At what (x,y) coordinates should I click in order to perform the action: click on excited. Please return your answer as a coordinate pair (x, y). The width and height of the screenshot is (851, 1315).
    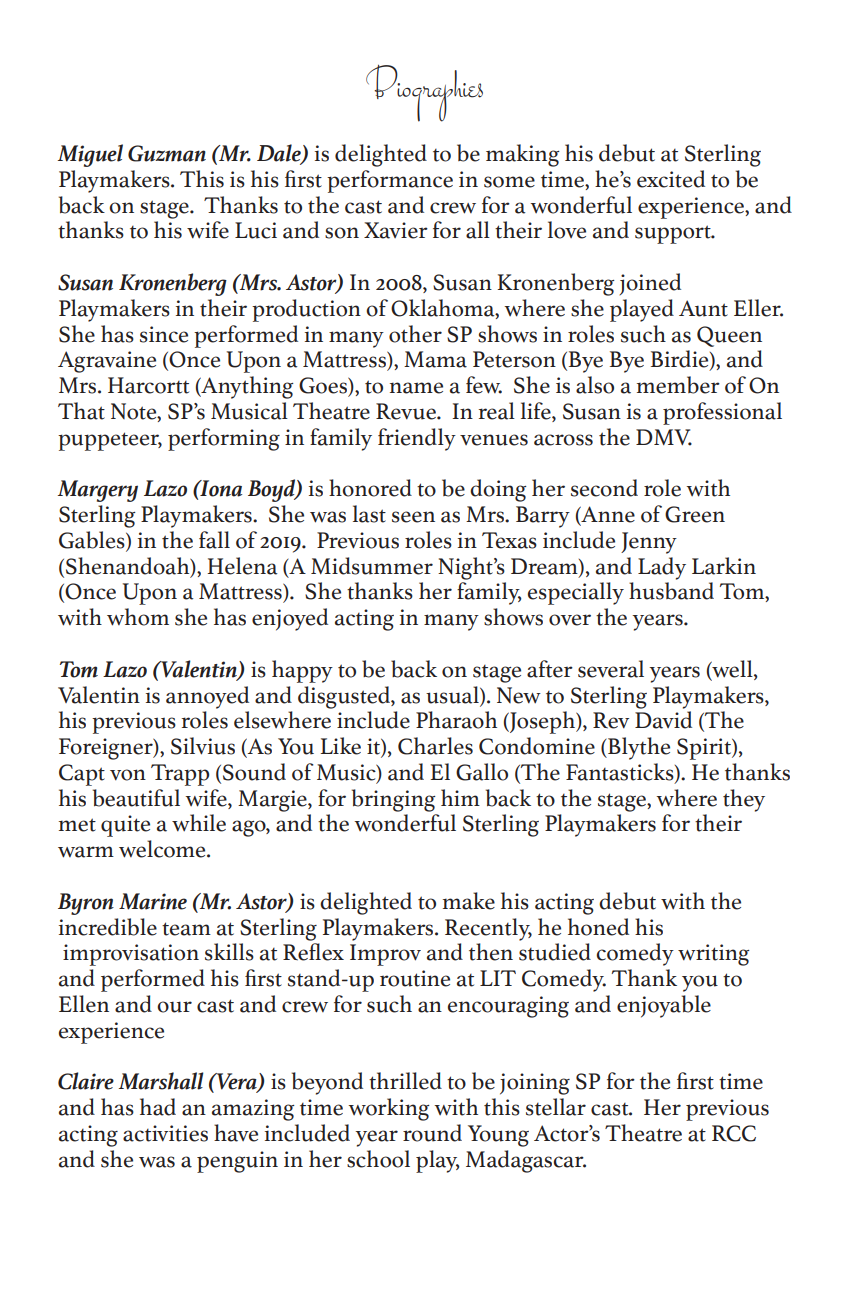
    Looking at the image, I should click on (671, 179).
